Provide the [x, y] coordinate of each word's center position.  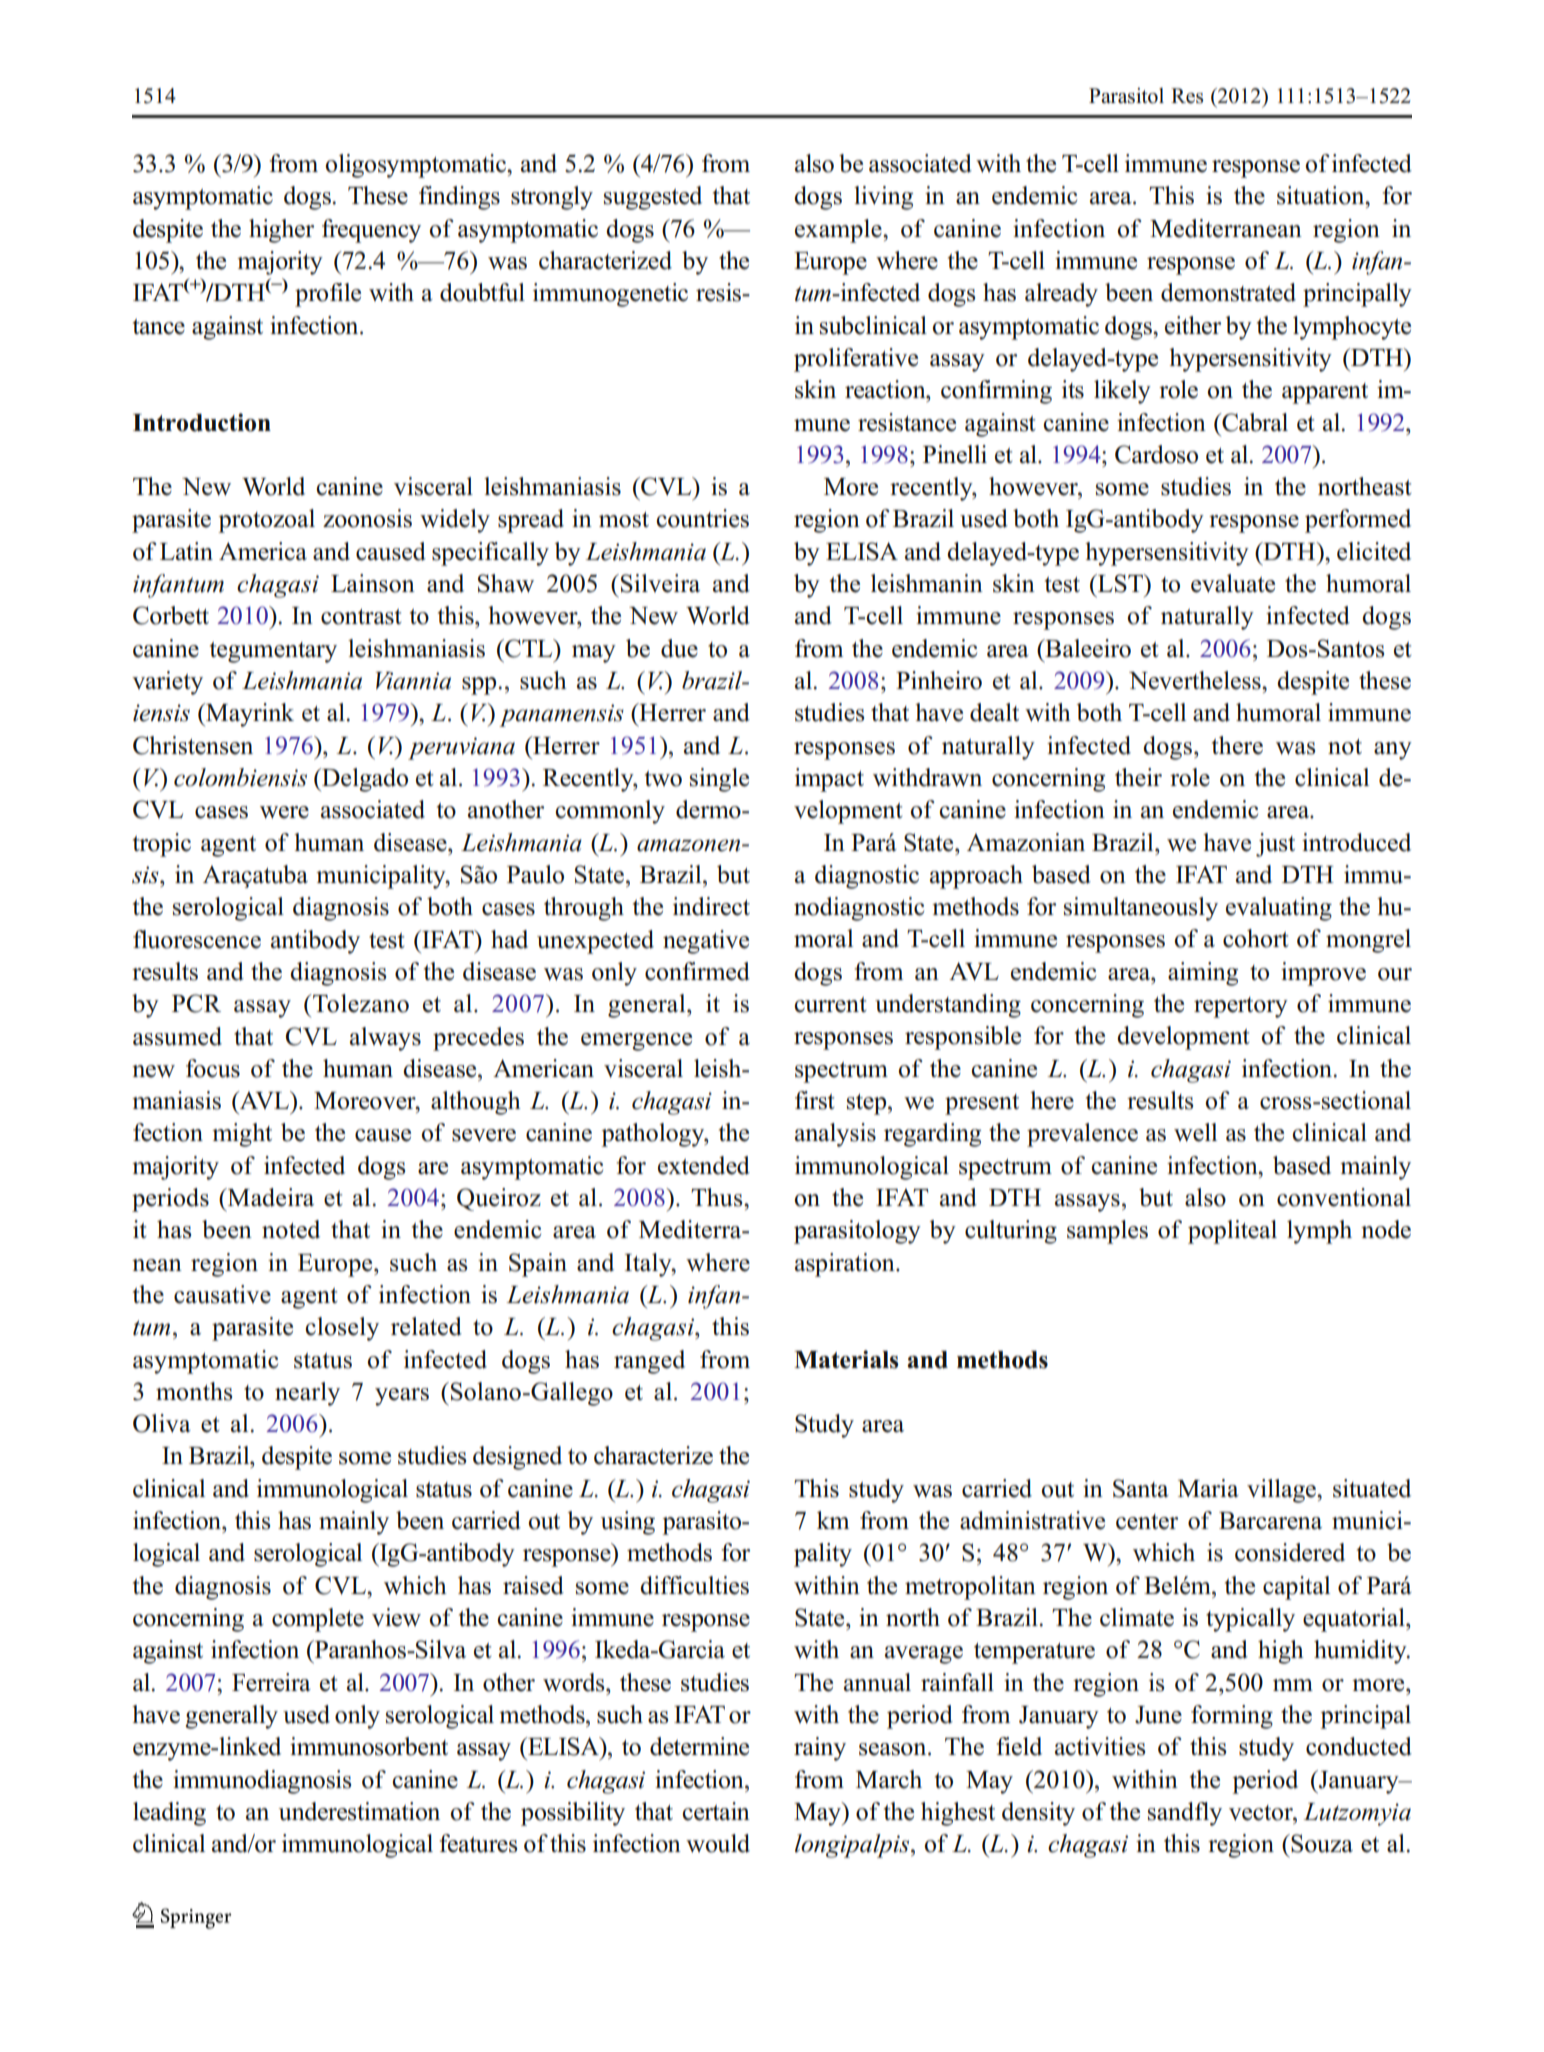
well [1195, 1132]
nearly [307, 1394]
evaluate [1233, 583]
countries [702, 518]
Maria [1208, 1488]
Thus [718, 1197]
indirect [711, 906]
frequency [371, 231]
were [284, 812]
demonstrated [1228, 292]
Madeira [270, 1197]
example [839, 231]
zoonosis [367, 518]
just [1275, 845]
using [628, 1523]
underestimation [359, 1811]
